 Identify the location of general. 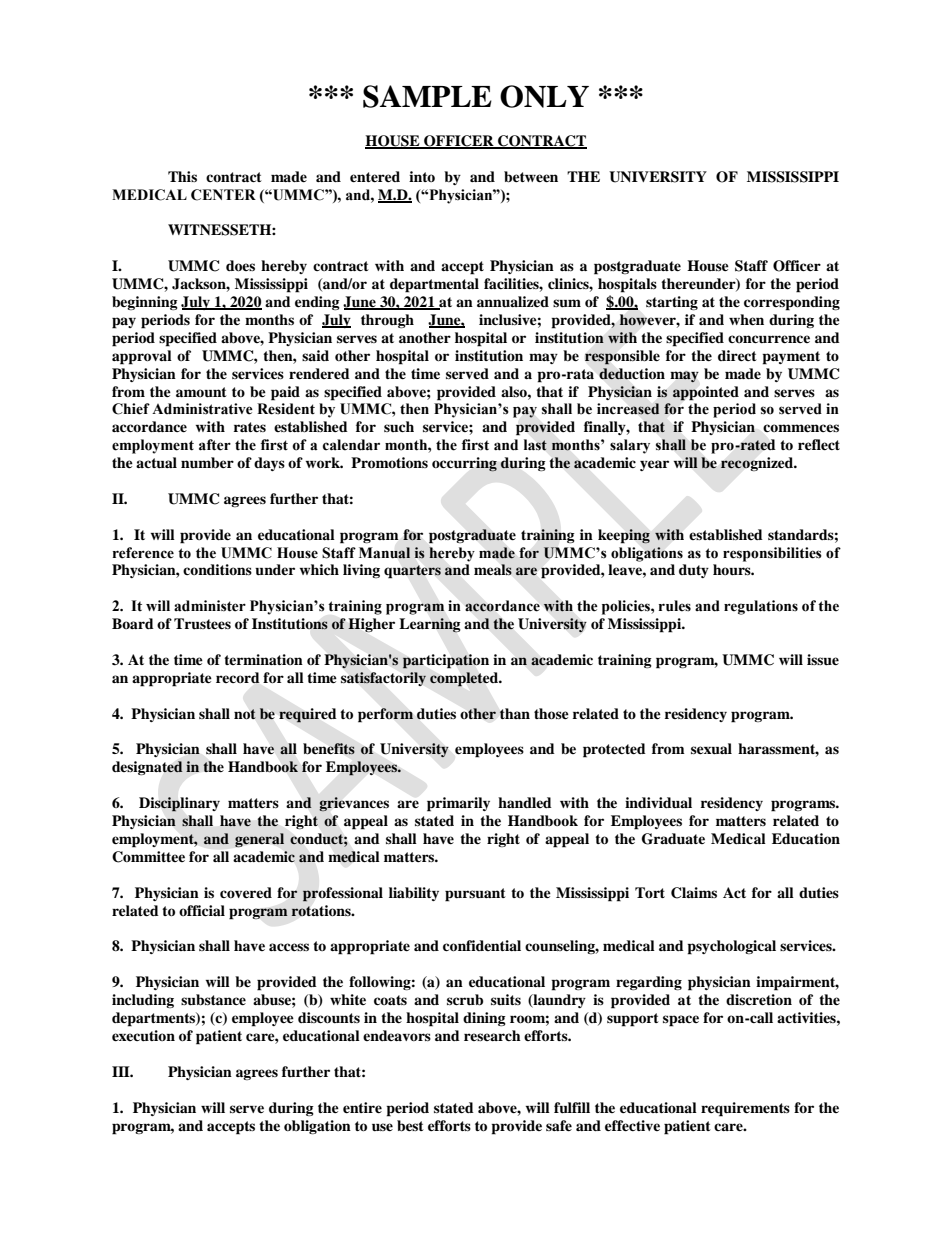
(259, 840).
